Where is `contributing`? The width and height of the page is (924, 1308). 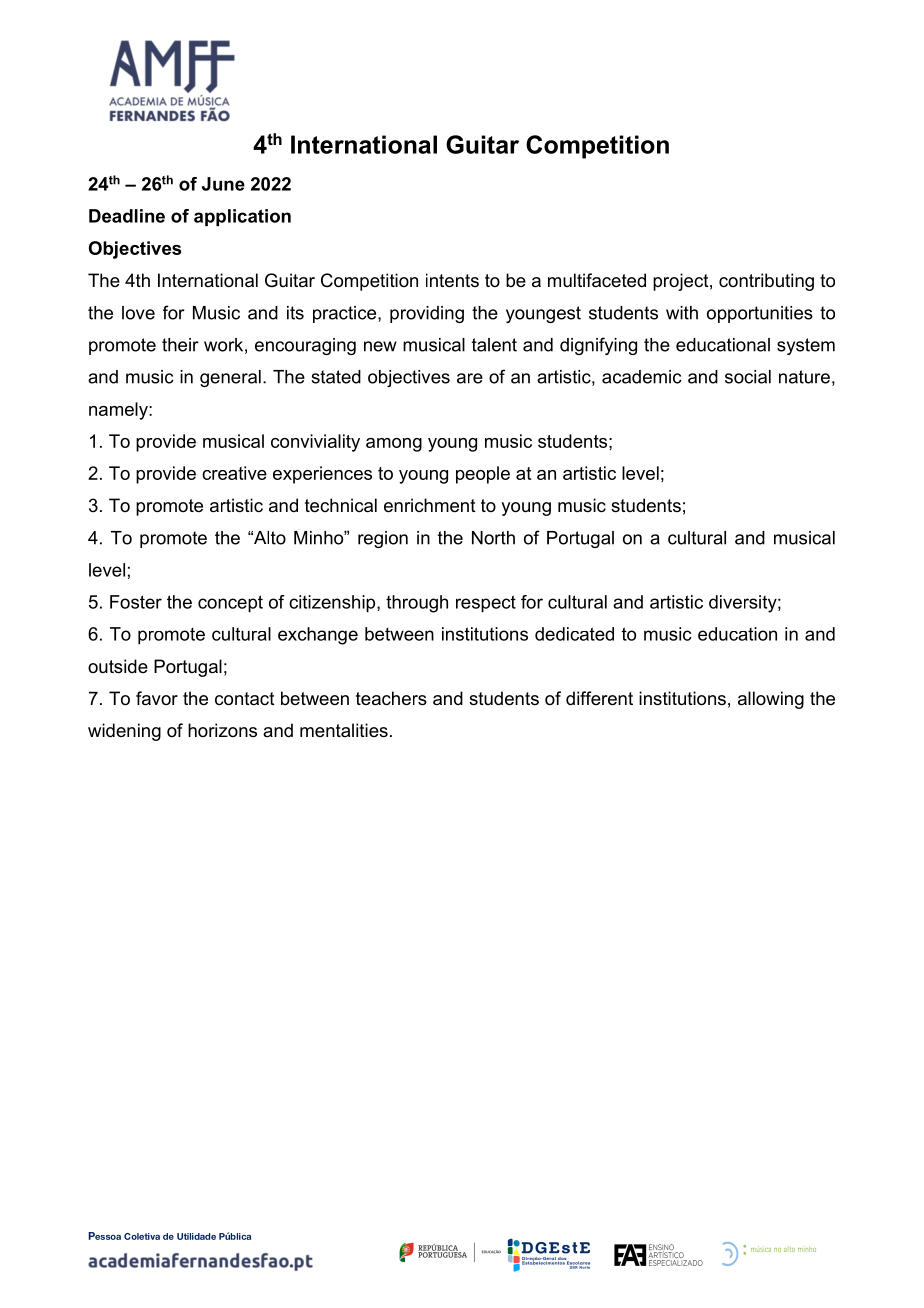 contributing is located at coordinates (766, 282).
